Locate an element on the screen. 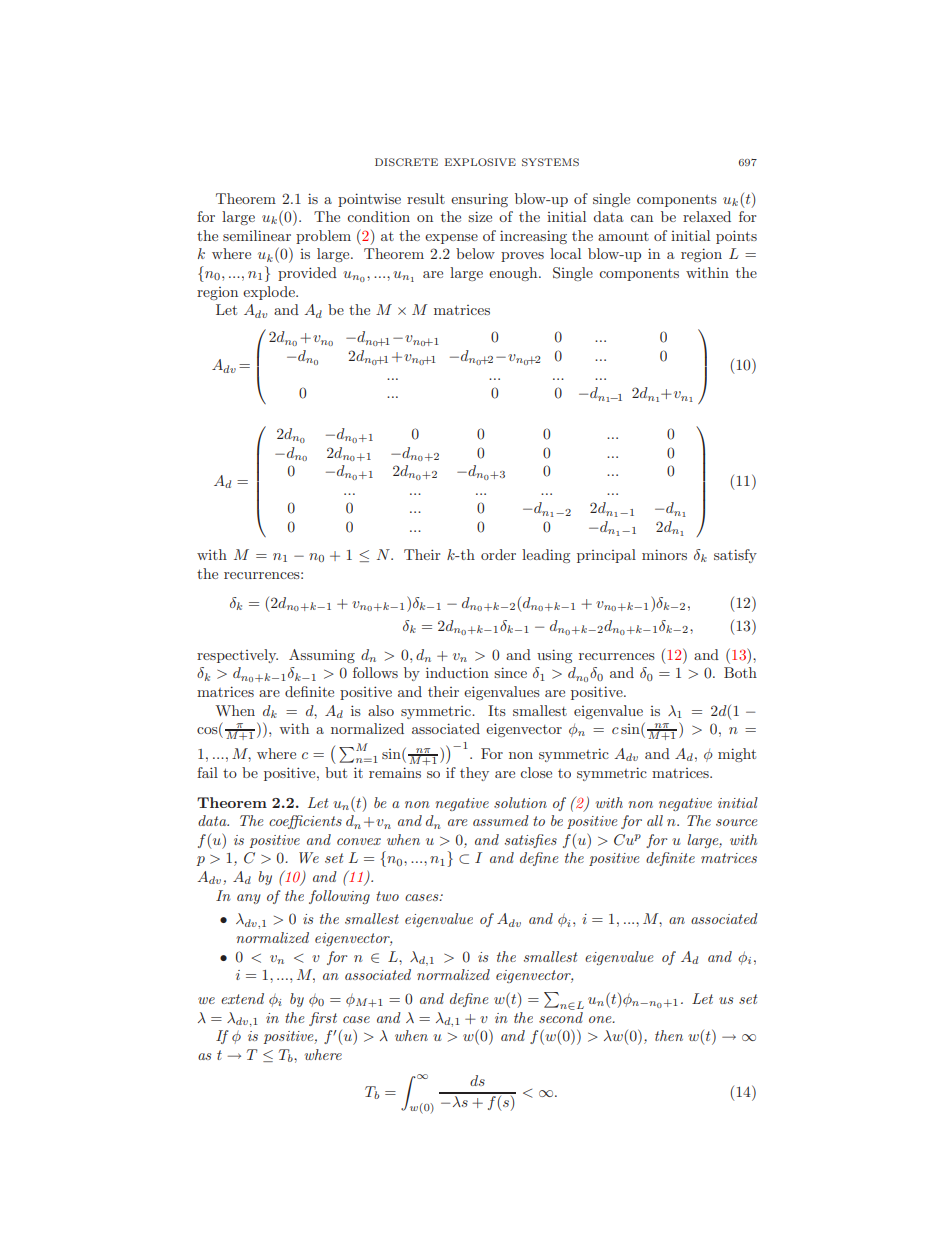 This screenshot has height=1233, width=952. source is located at coordinates (737, 822).
